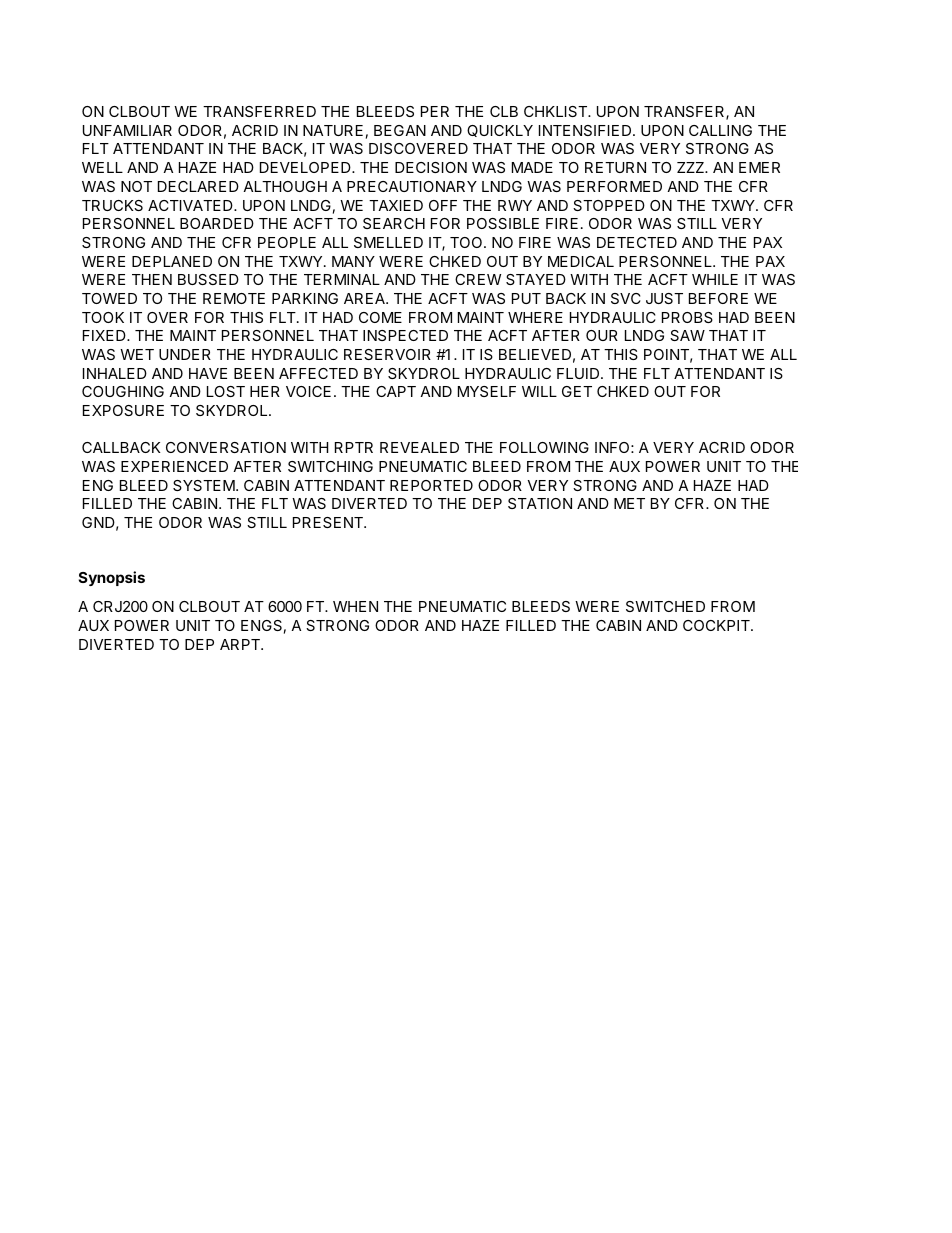  I want to click on BEGAN, so click(400, 130).
